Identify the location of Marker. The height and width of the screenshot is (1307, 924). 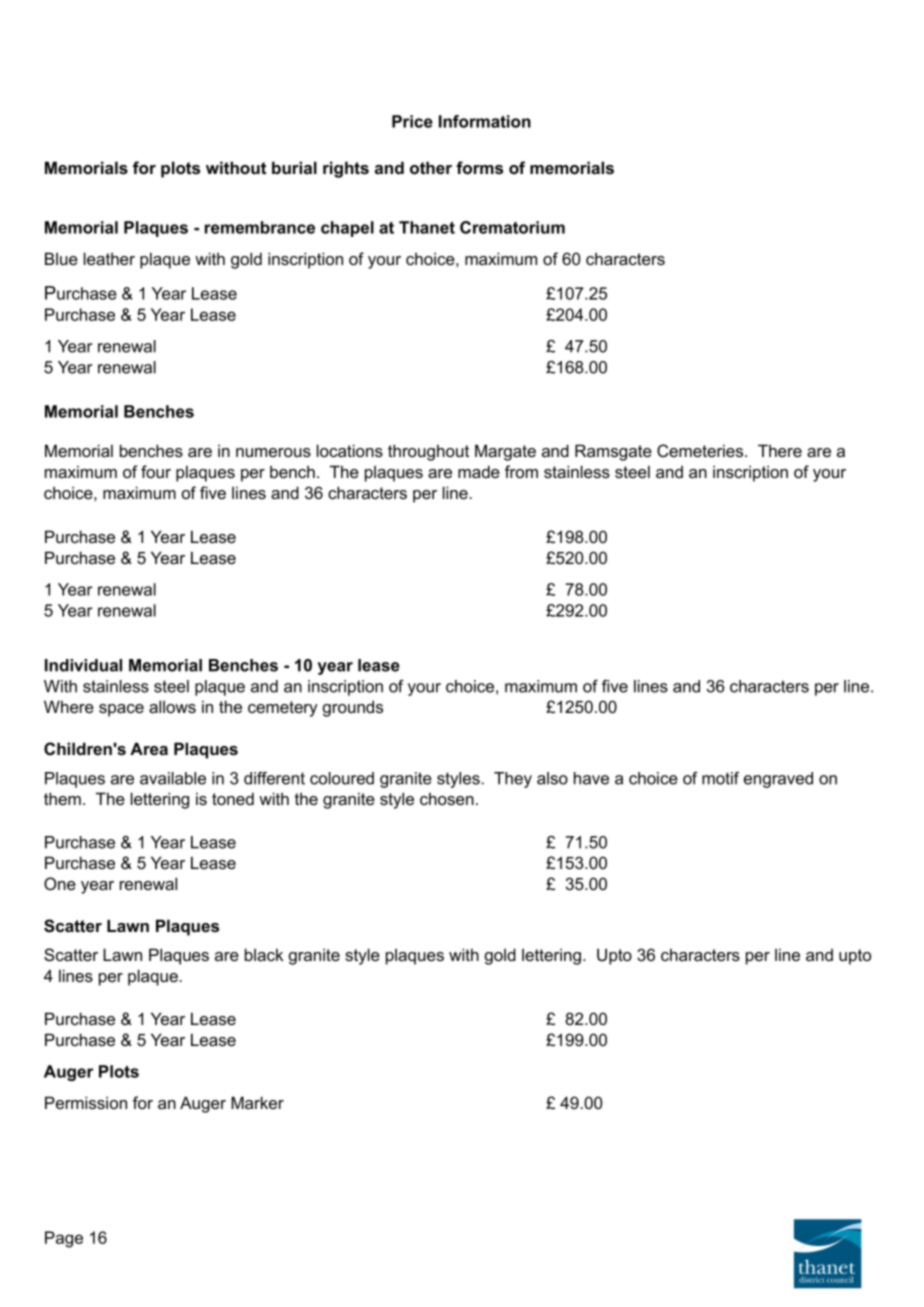
(257, 1102).
